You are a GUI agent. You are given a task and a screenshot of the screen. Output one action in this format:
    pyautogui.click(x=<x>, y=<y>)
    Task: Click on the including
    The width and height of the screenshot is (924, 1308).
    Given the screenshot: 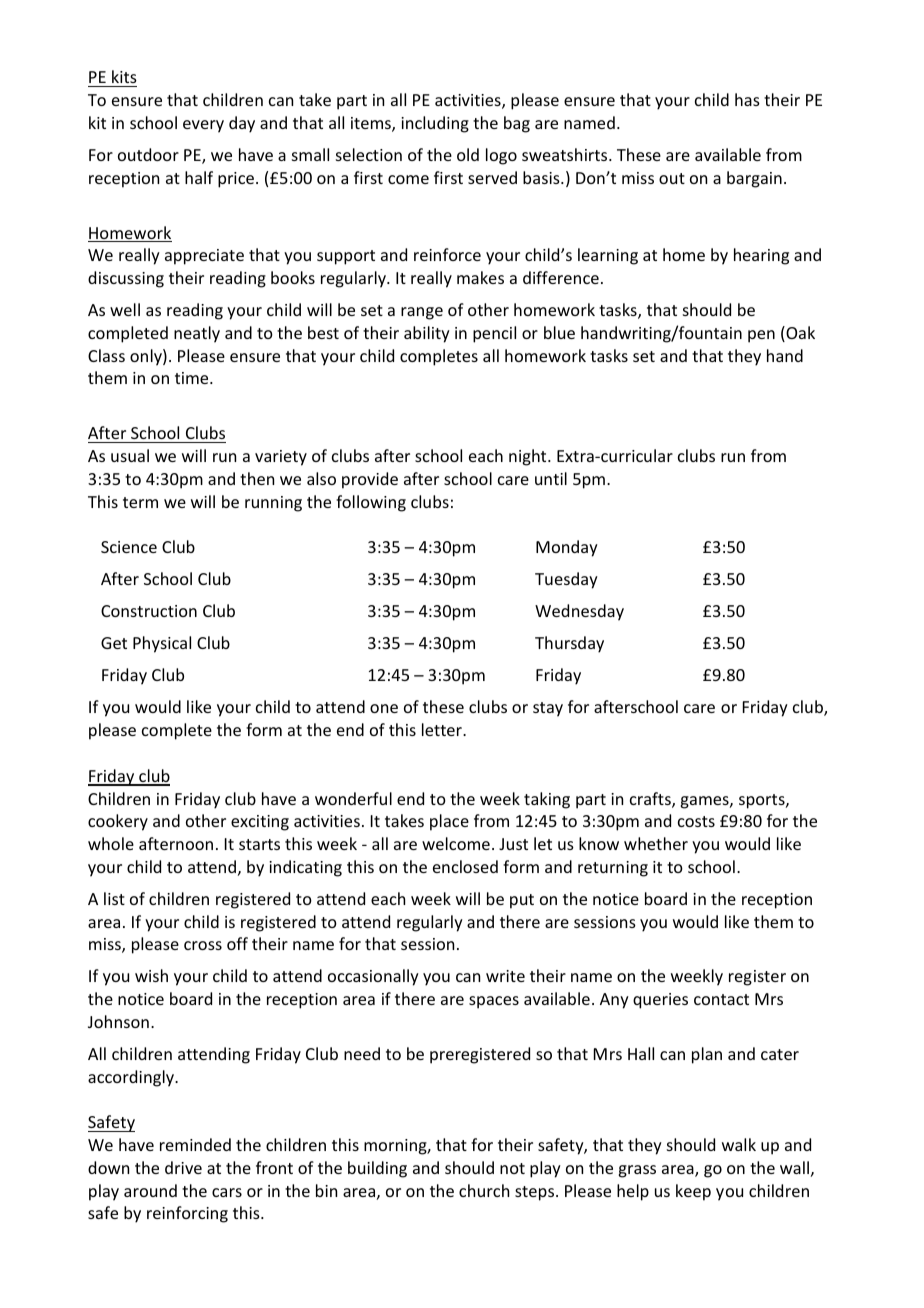 What is the action you would take?
    pyautogui.click(x=435, y=124)
